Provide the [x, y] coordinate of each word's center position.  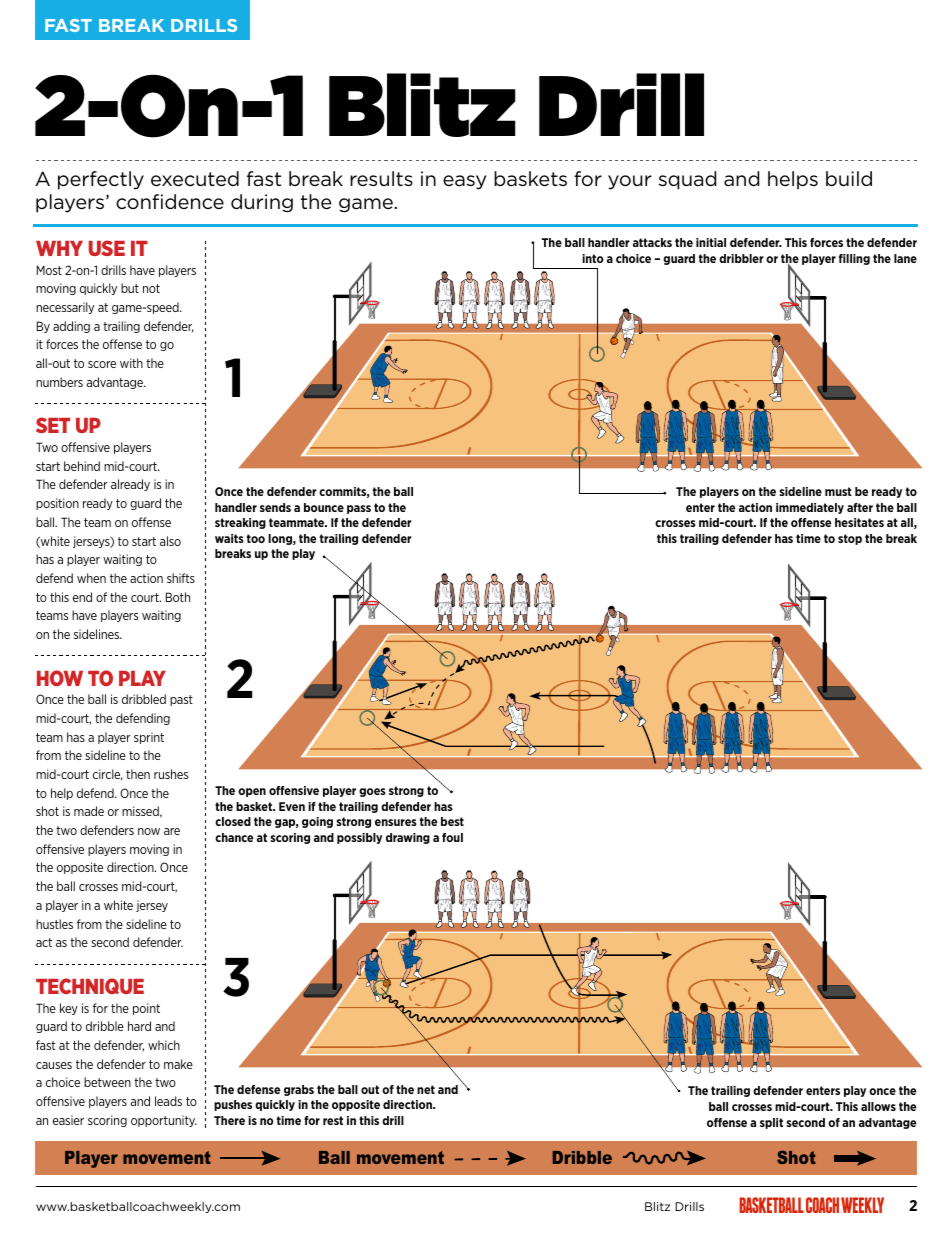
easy [464, 182]
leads [168, 1101]
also [170, 541]
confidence [170, 201]
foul [452, 837]
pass [359, 509]
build [849, 178]
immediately [810, 508]
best [452, 821]
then [138, 774]
